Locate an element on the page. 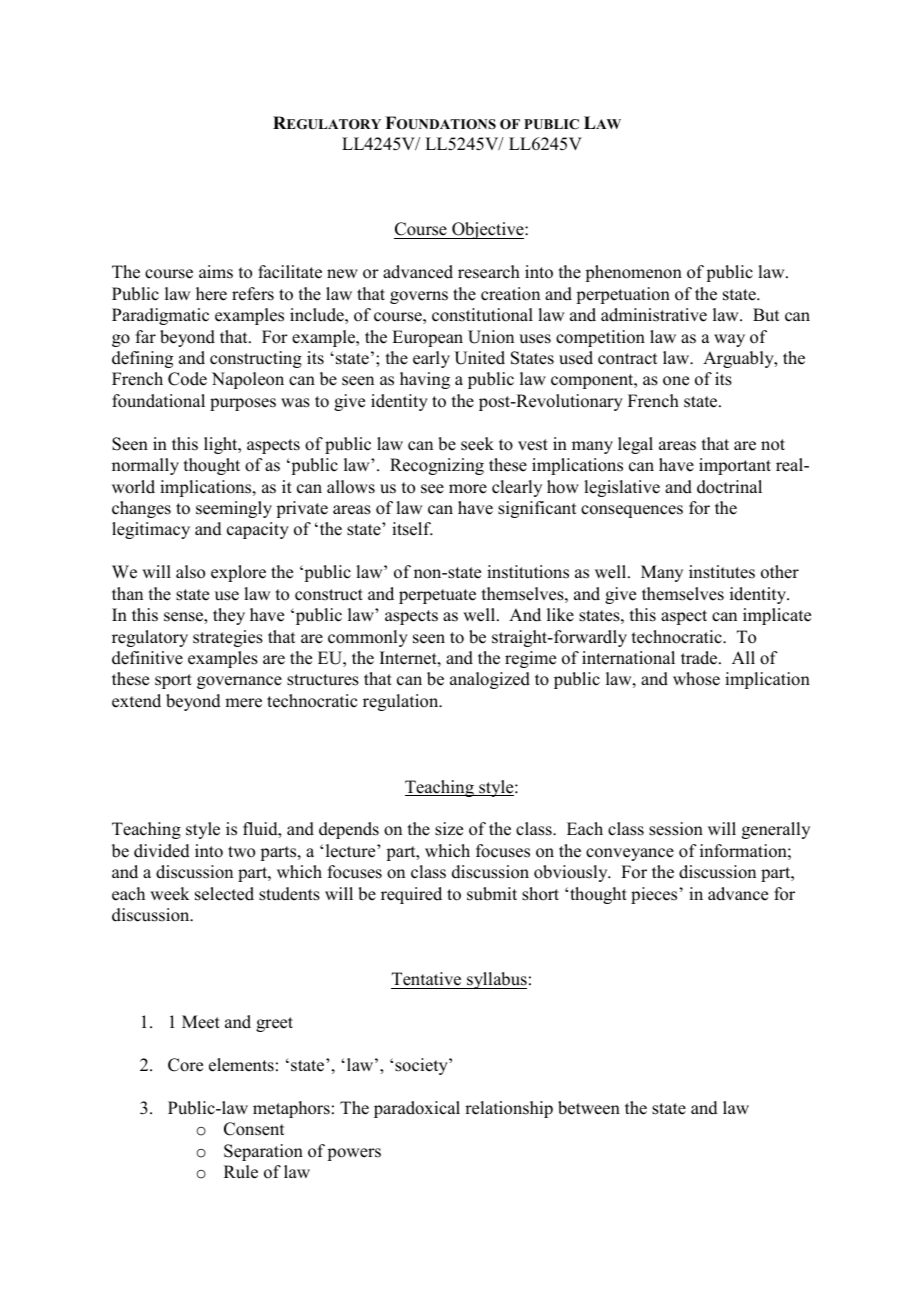 This document has width=924, height=1307. research is located at coordinates (489, 272).
